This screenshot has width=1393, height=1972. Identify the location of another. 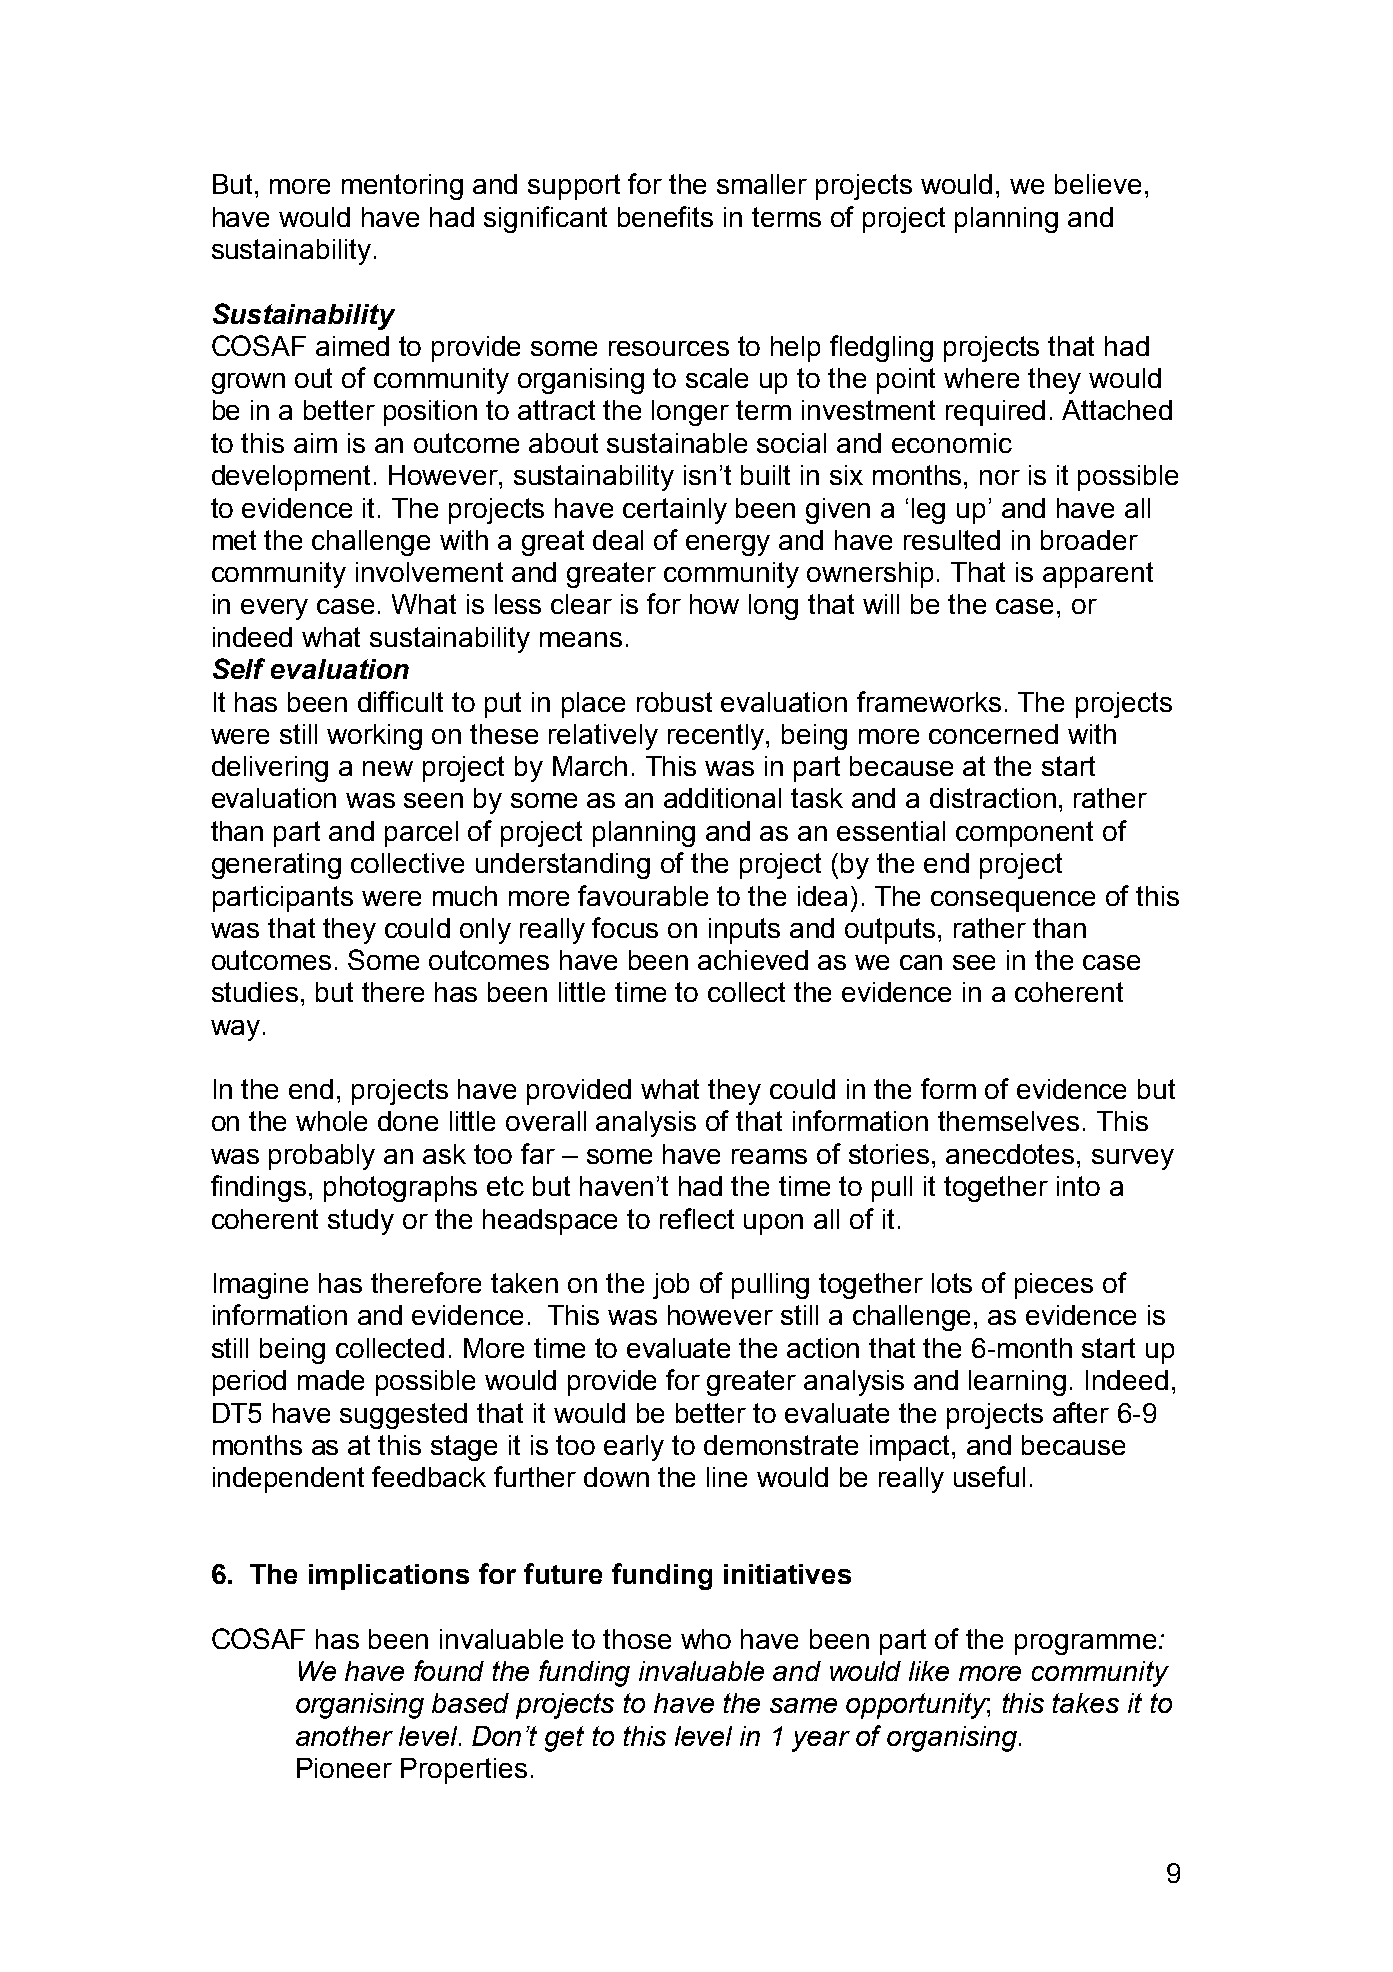
(344, 1736).
